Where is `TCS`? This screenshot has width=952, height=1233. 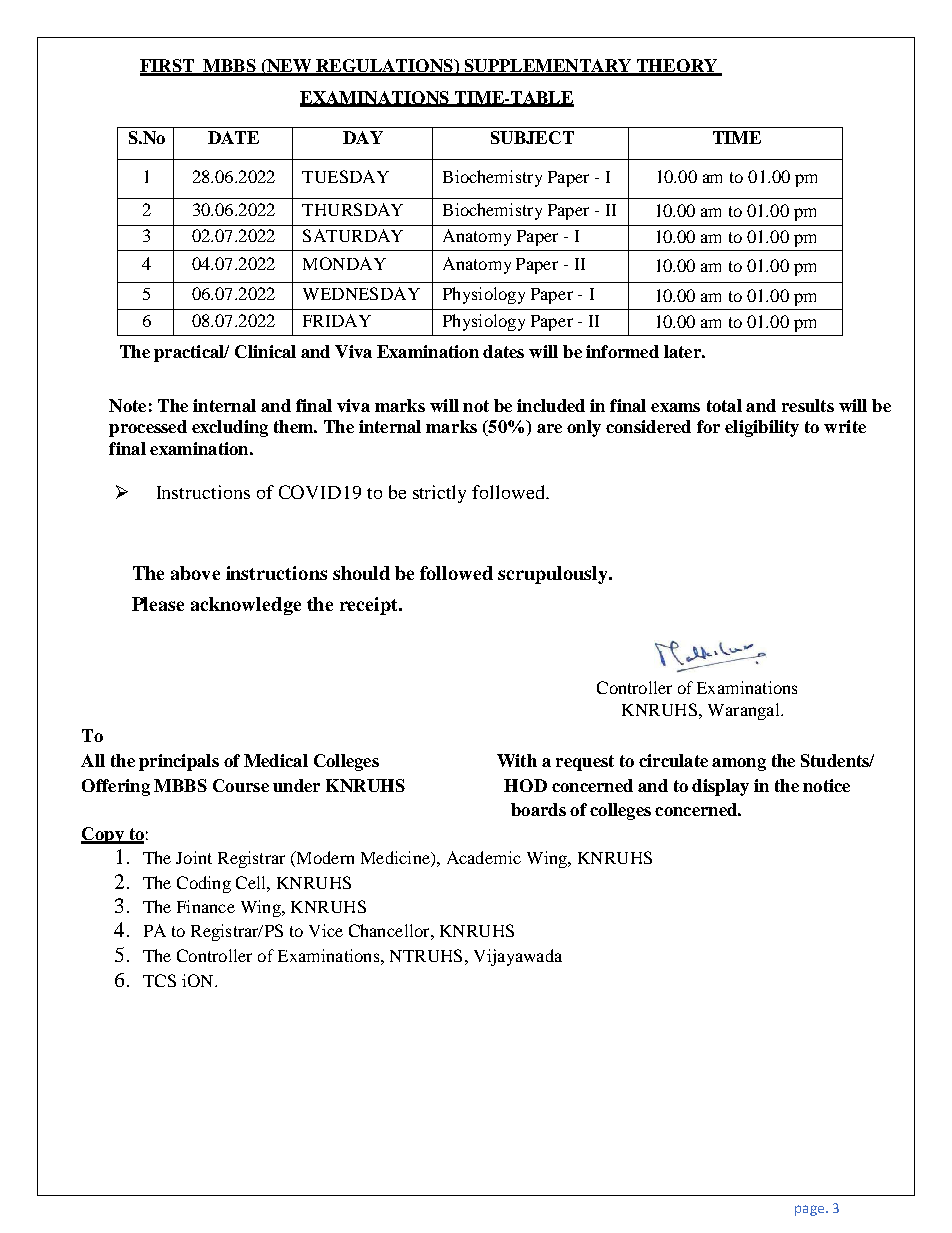
TCS is located at coordinates (159, 980).
